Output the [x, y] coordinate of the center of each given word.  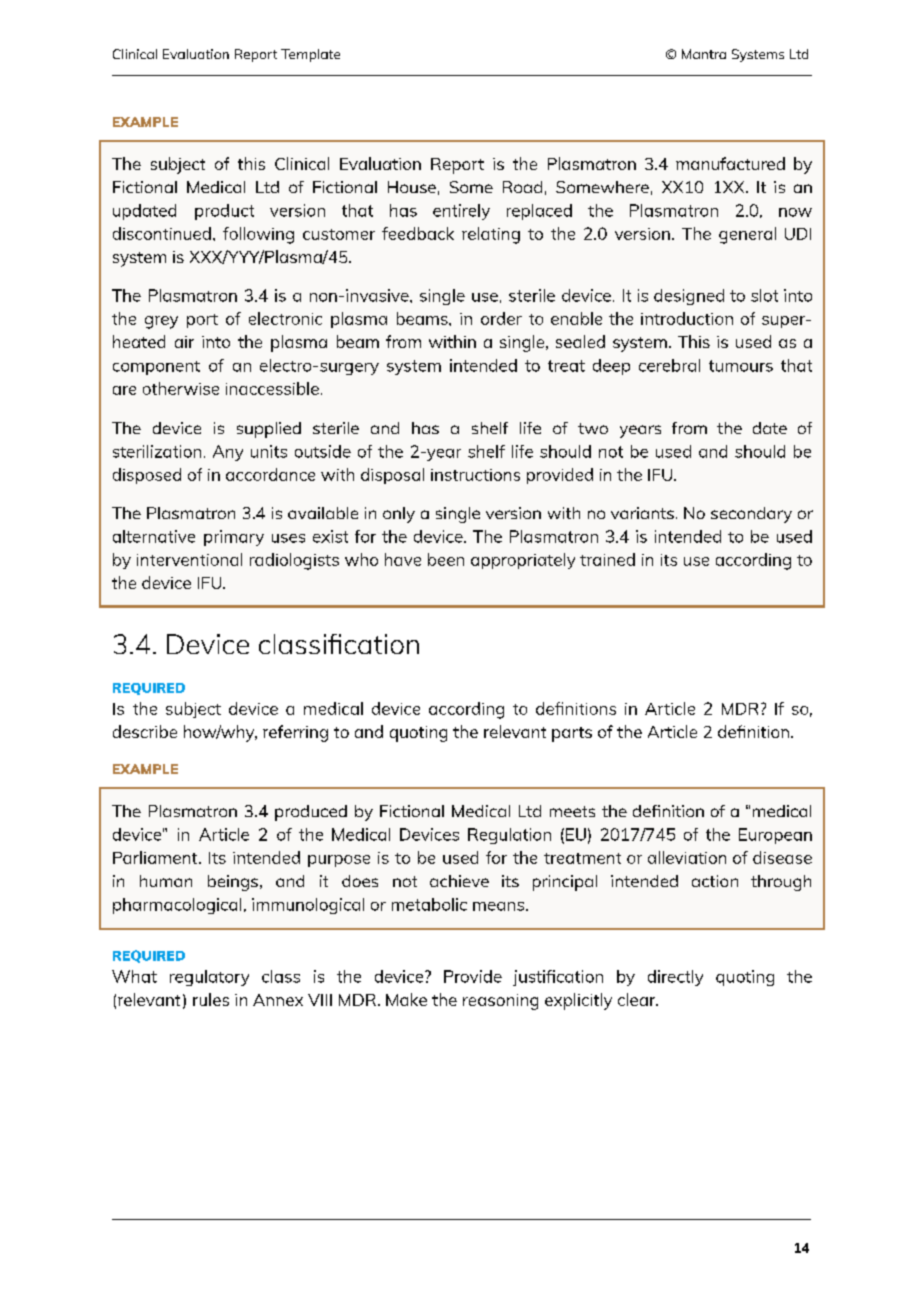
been [446, 559]
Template [310, 55]
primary [234, 538]
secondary [751, 515]
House [412, 187]
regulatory [209, 978]
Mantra [704, 54]
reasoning [500, 1002]
